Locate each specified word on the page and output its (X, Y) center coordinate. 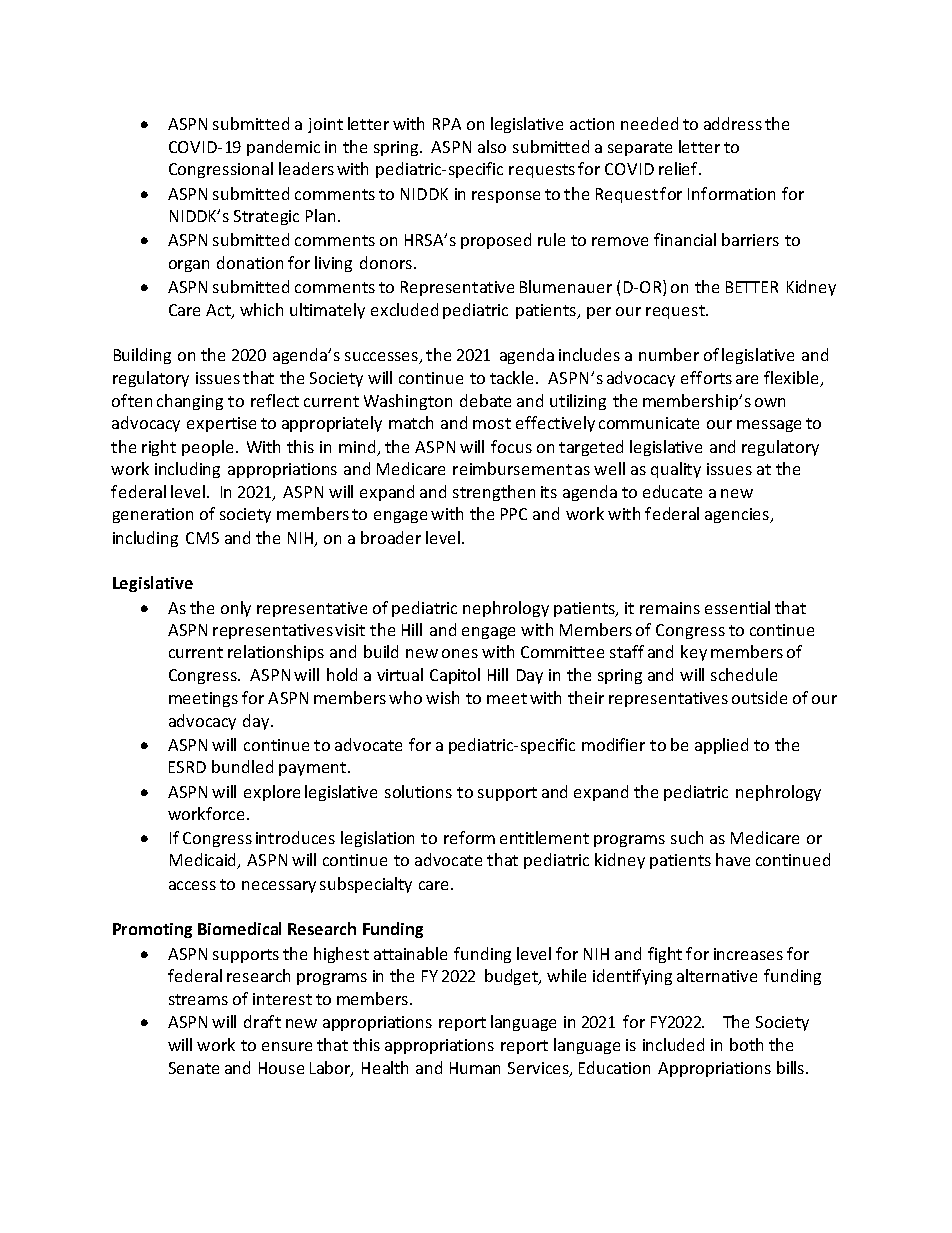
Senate (194, 1068)
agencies (738, 515)
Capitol (455, 676)
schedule (744, 674)
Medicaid (204, 861)
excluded (404, 309)
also (492, 146)
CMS (202, 538)
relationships (276, 653)
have (733, 859)
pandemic (283, 148)
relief (679, 168)
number (669, 354)
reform (469, 837)
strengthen (494, 493)
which (261, 309)
